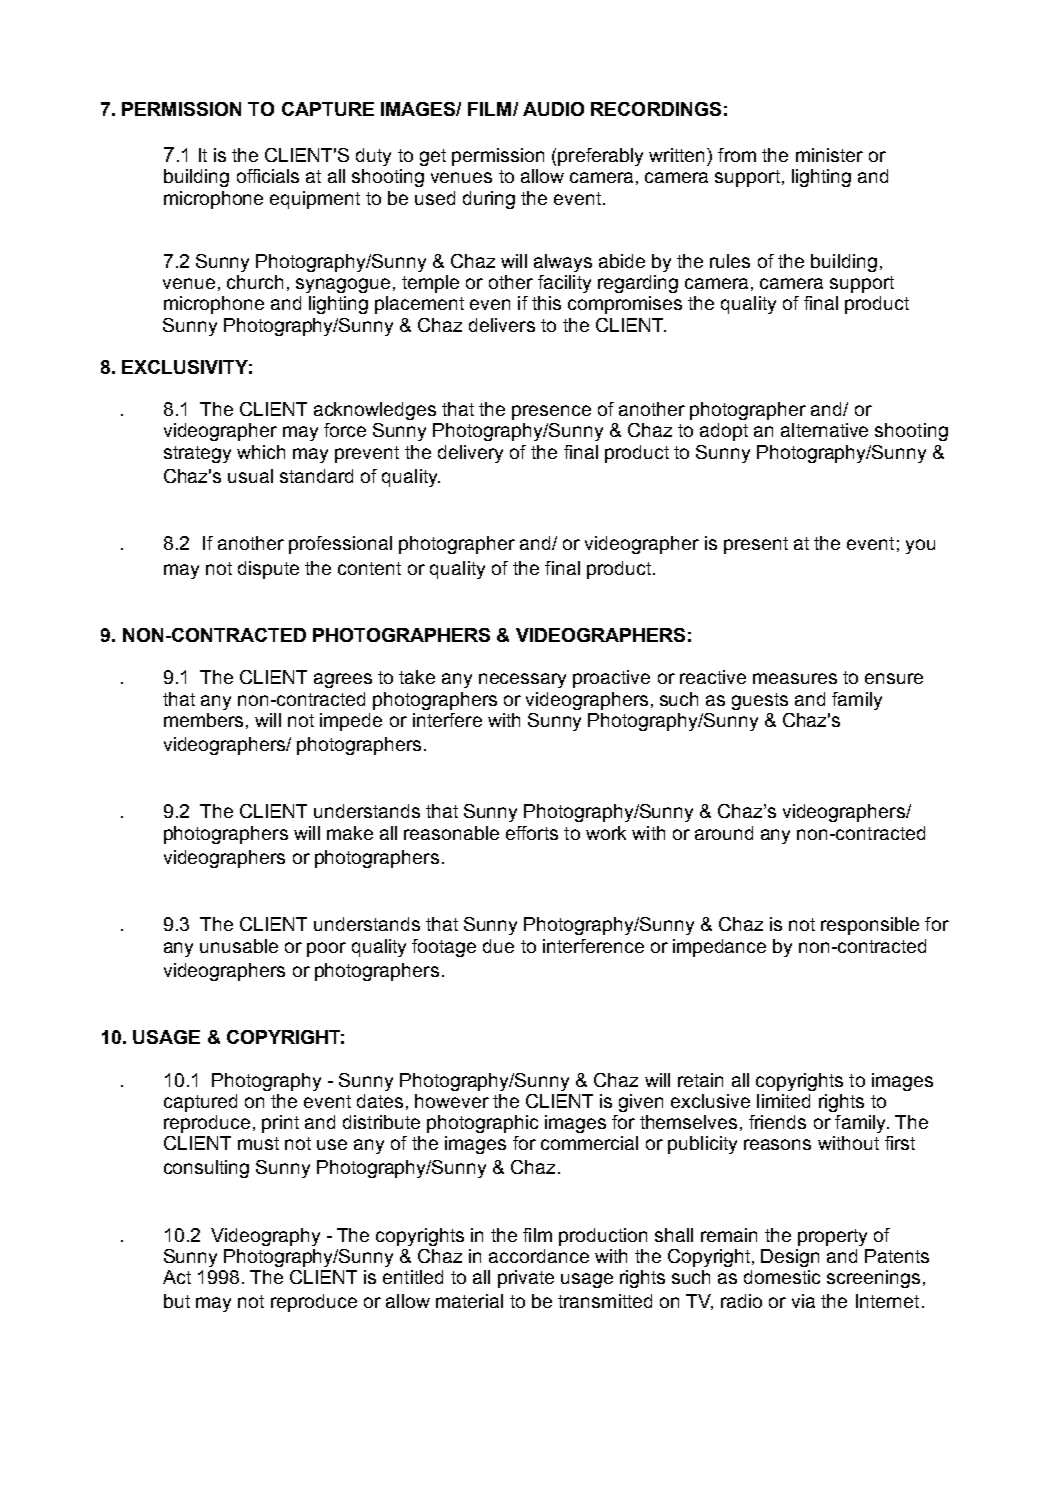  I want to click on accordance, so click(539, 1256).
